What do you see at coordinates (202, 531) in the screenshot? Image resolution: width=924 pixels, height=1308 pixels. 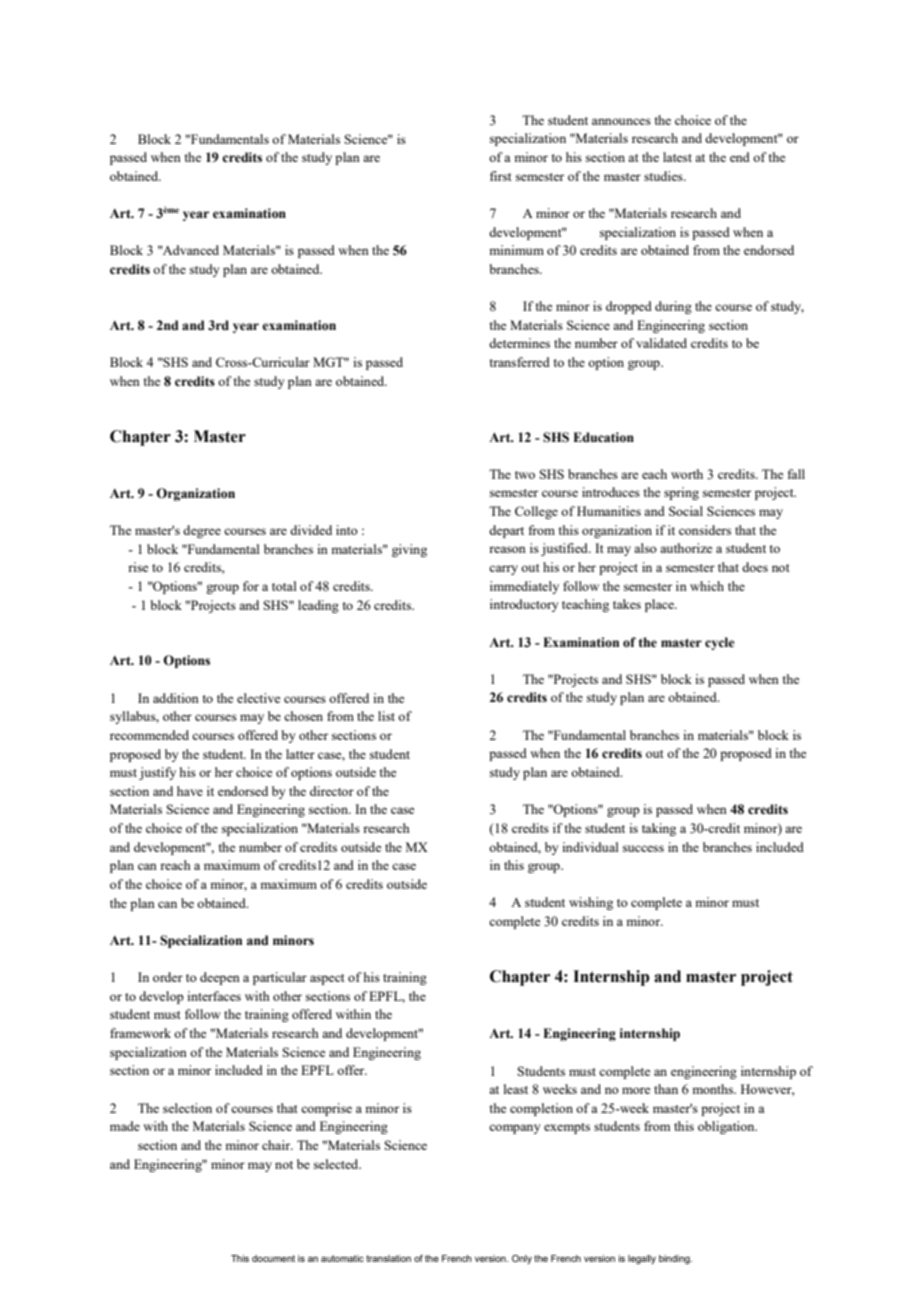 I see `degree` at bounding box center [202, 531].
